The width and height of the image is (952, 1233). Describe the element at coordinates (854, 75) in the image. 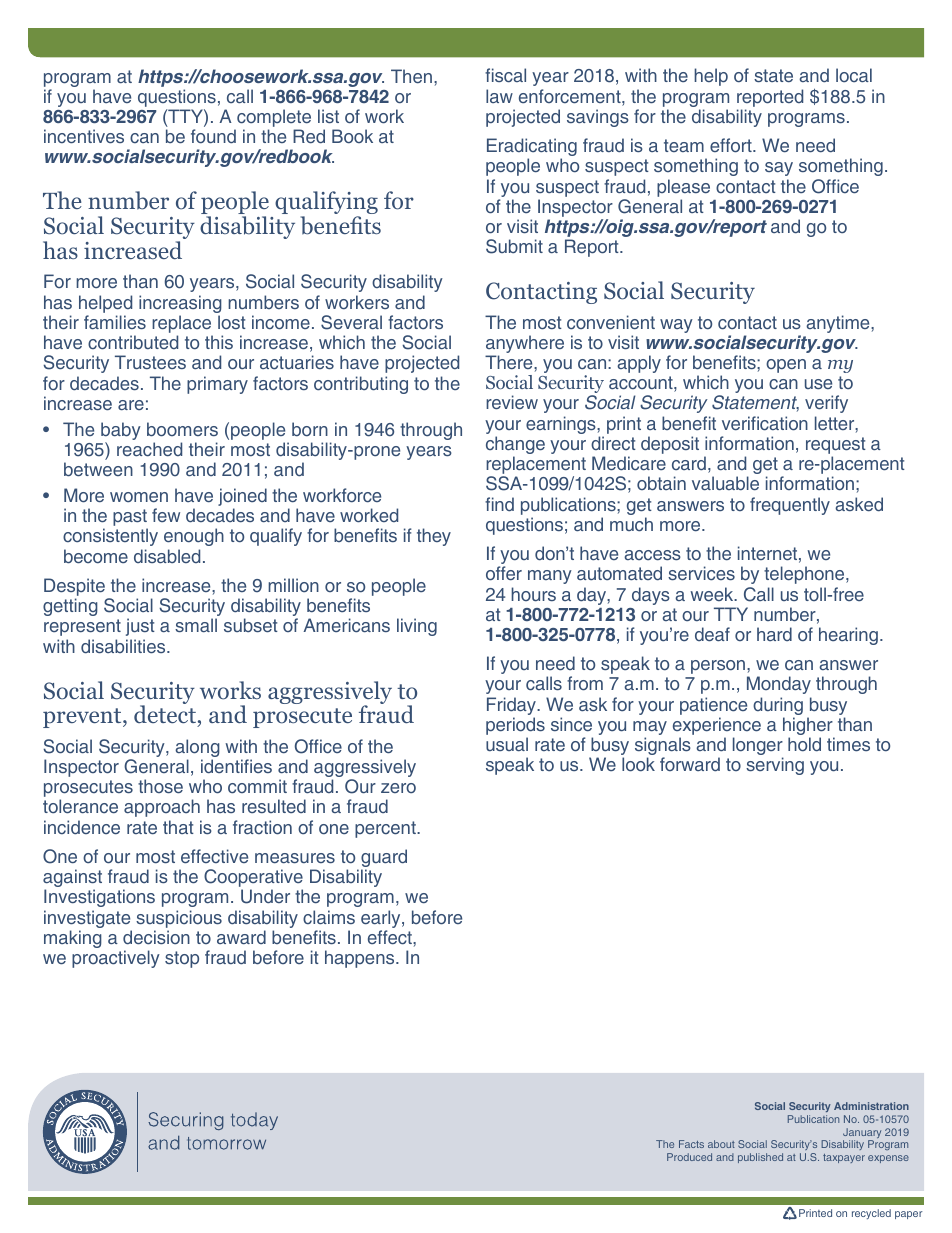

I see `local` at that location.
